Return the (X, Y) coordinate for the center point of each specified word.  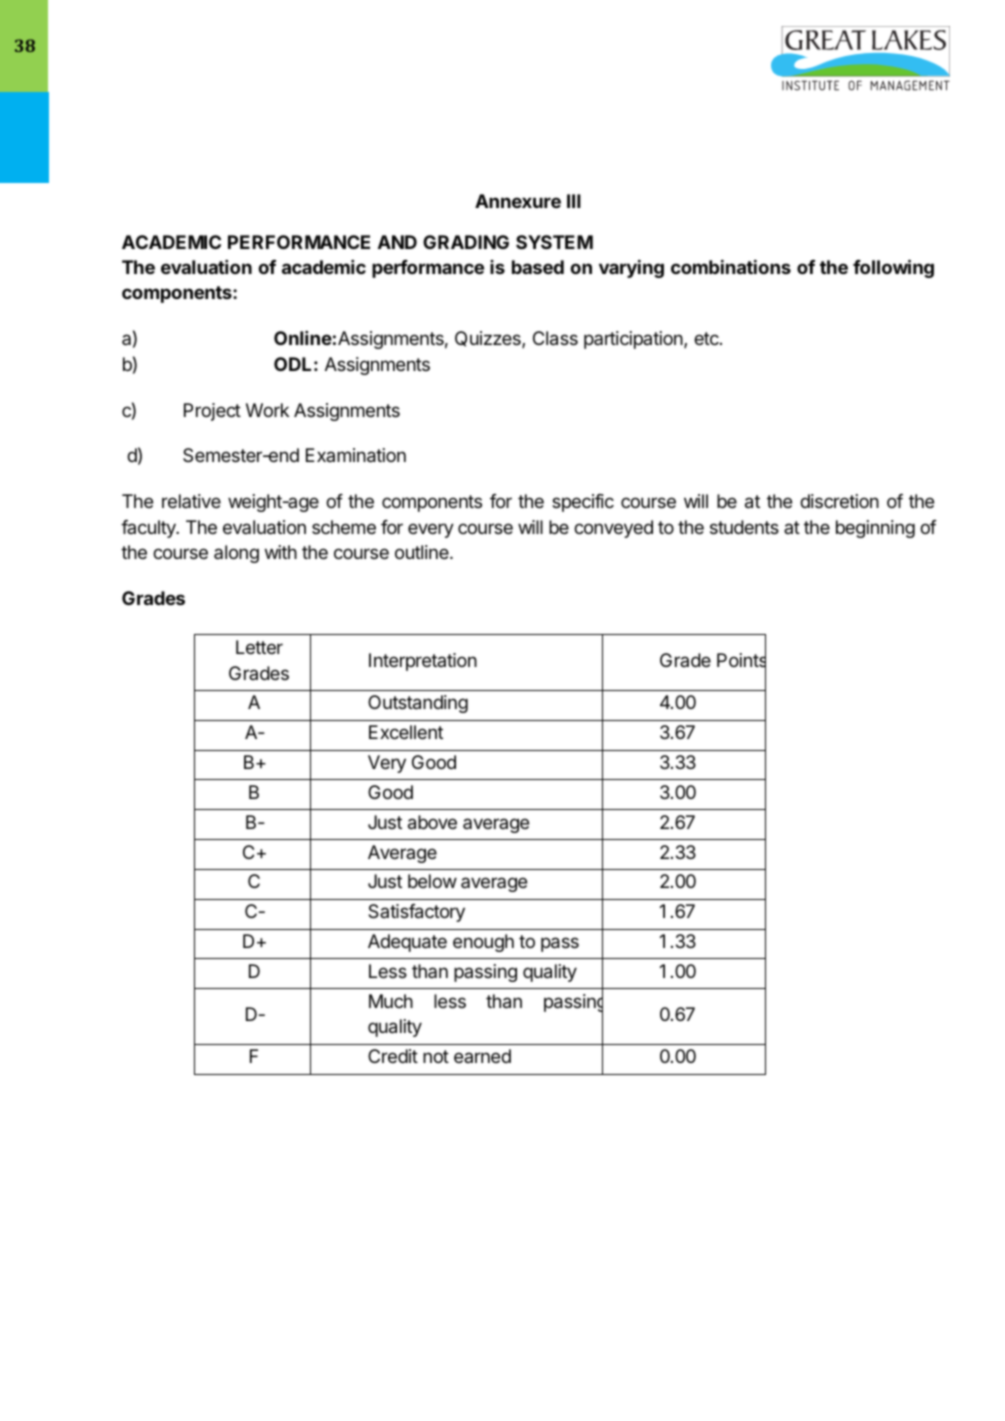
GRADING (466, 242)
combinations (731, 267)
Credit (393, 1056)
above (432, 822)
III (574, 201)
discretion (839, 501)
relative (191, 501)
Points (741, 660)
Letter (259, 647)
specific (583, 503)
